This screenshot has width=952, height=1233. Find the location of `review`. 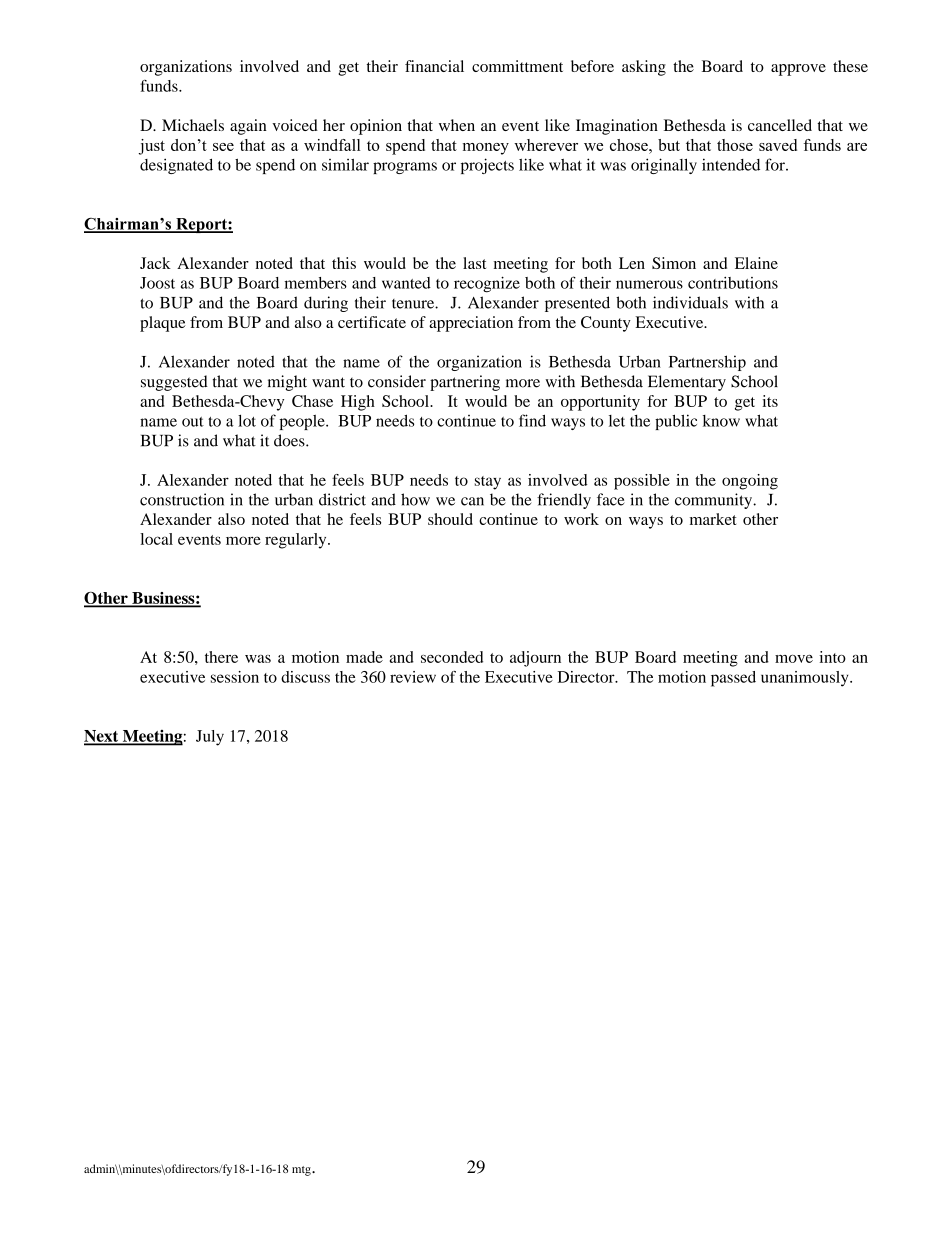

review is located at coordinates (413, 677).
